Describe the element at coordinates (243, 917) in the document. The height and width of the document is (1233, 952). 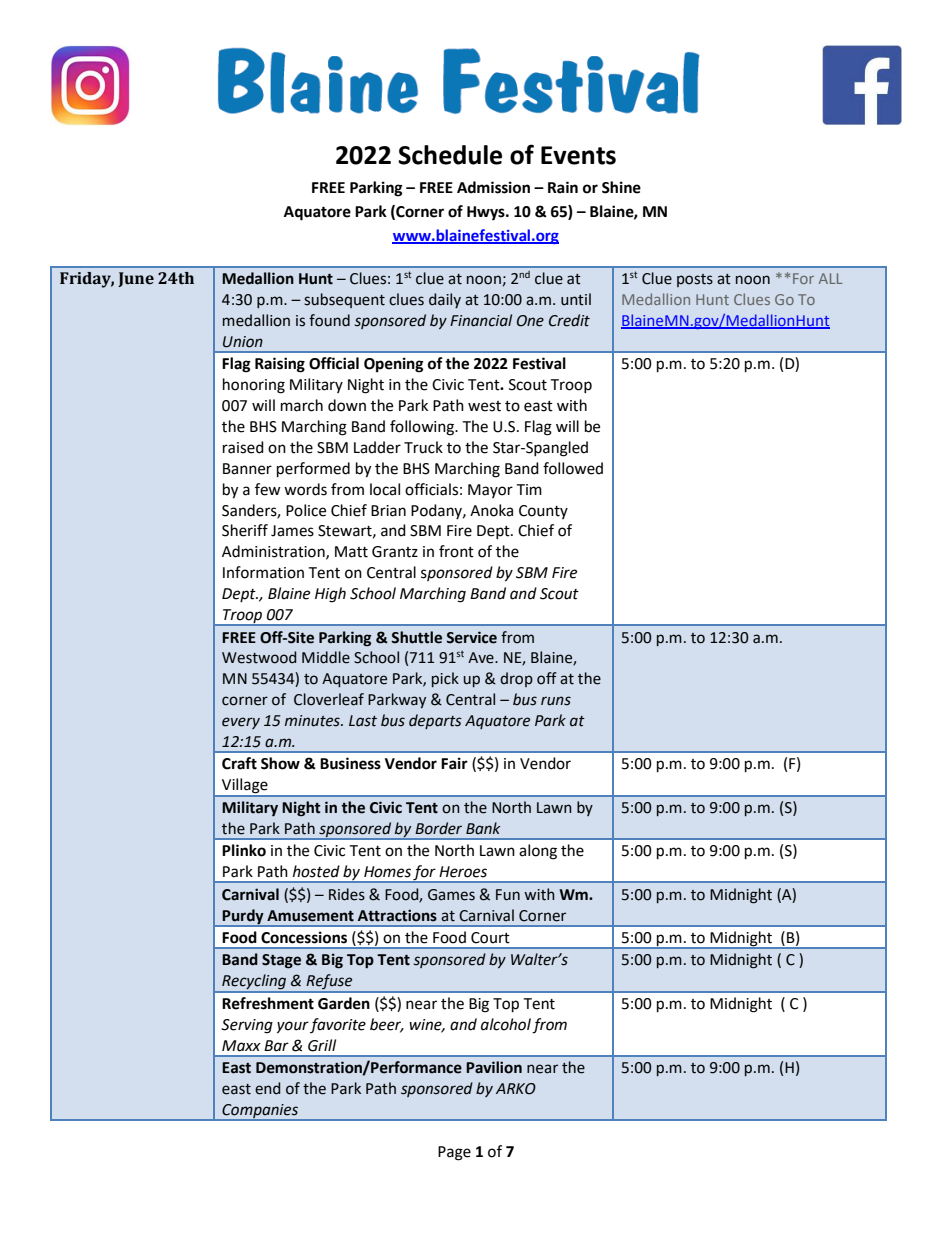
I see `Purdy` at that location.
